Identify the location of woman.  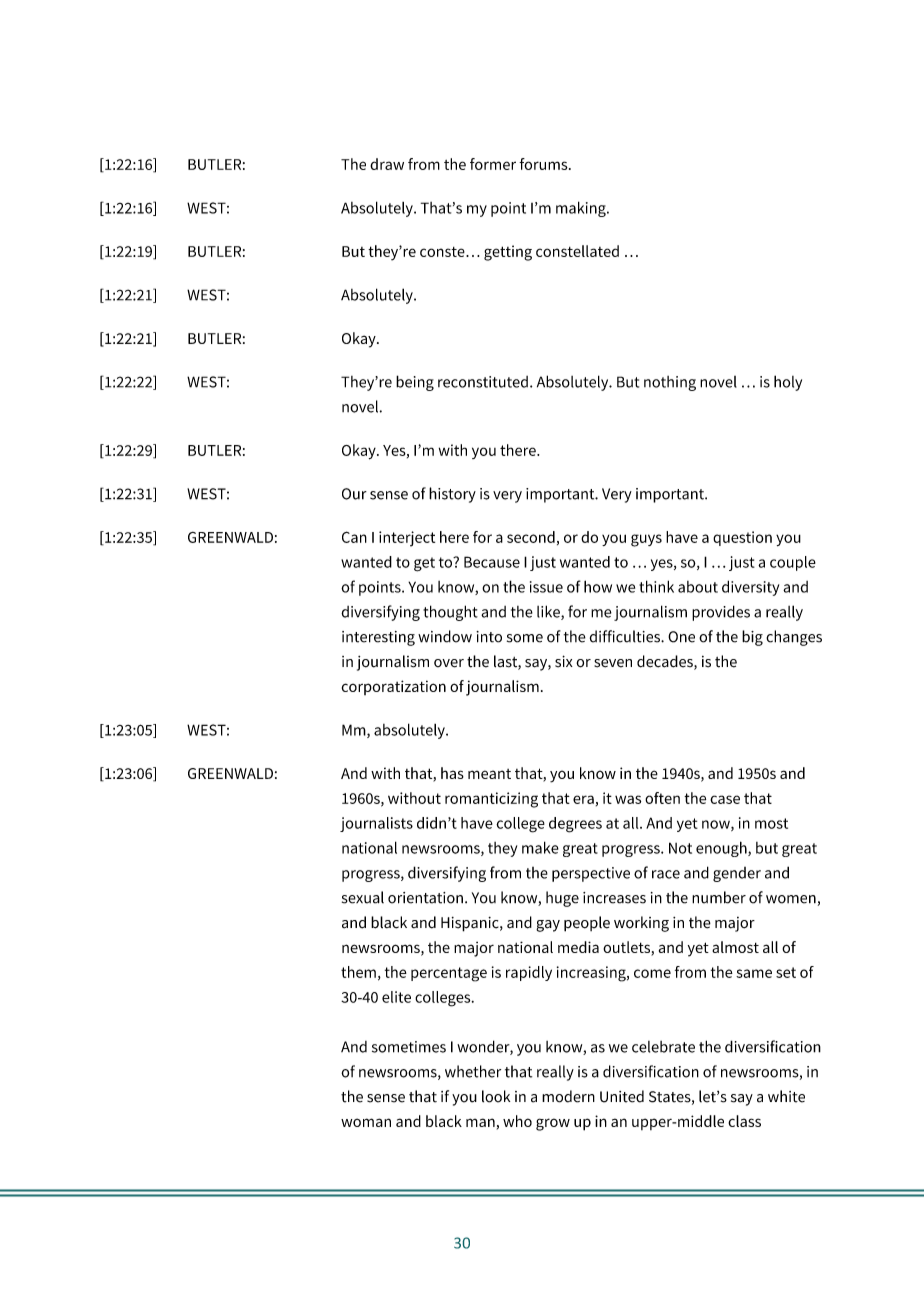
(366, 1122).
